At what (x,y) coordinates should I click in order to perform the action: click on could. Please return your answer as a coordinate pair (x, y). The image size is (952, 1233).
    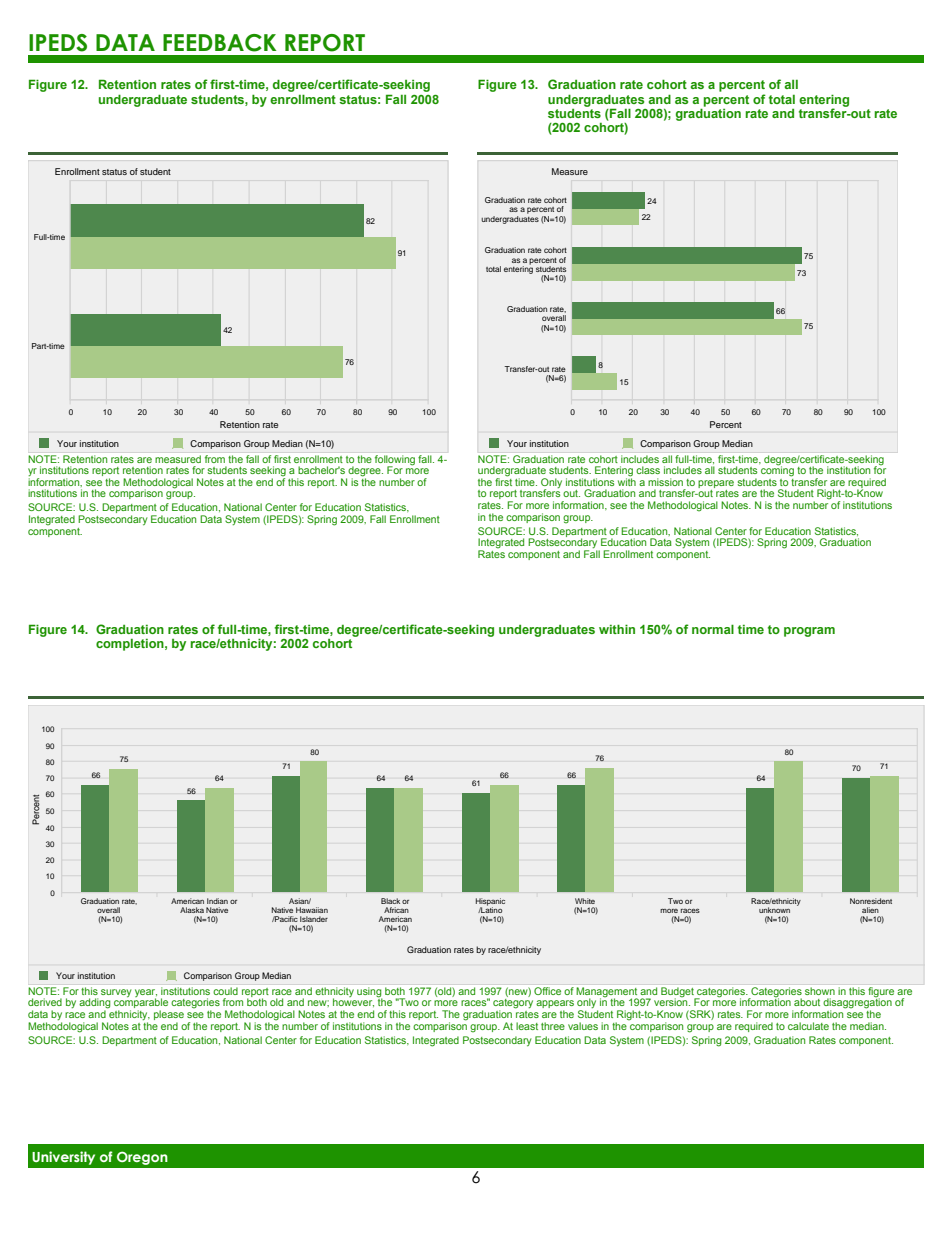
    Looking at the image, I should click on (226, 991).
